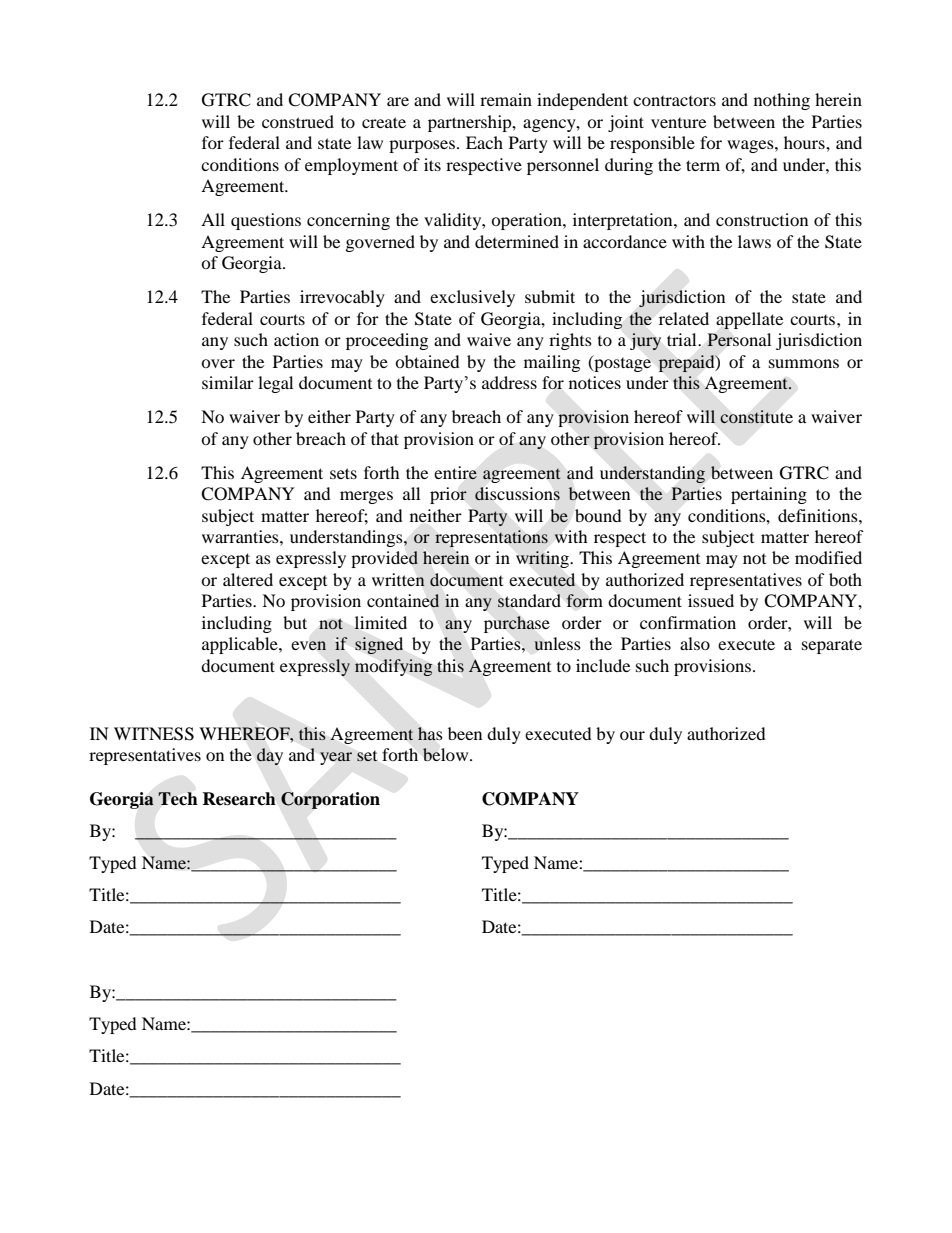  Describe the element at coordinates (782, 101) in the screenshot. I see `nothing` at that location.
